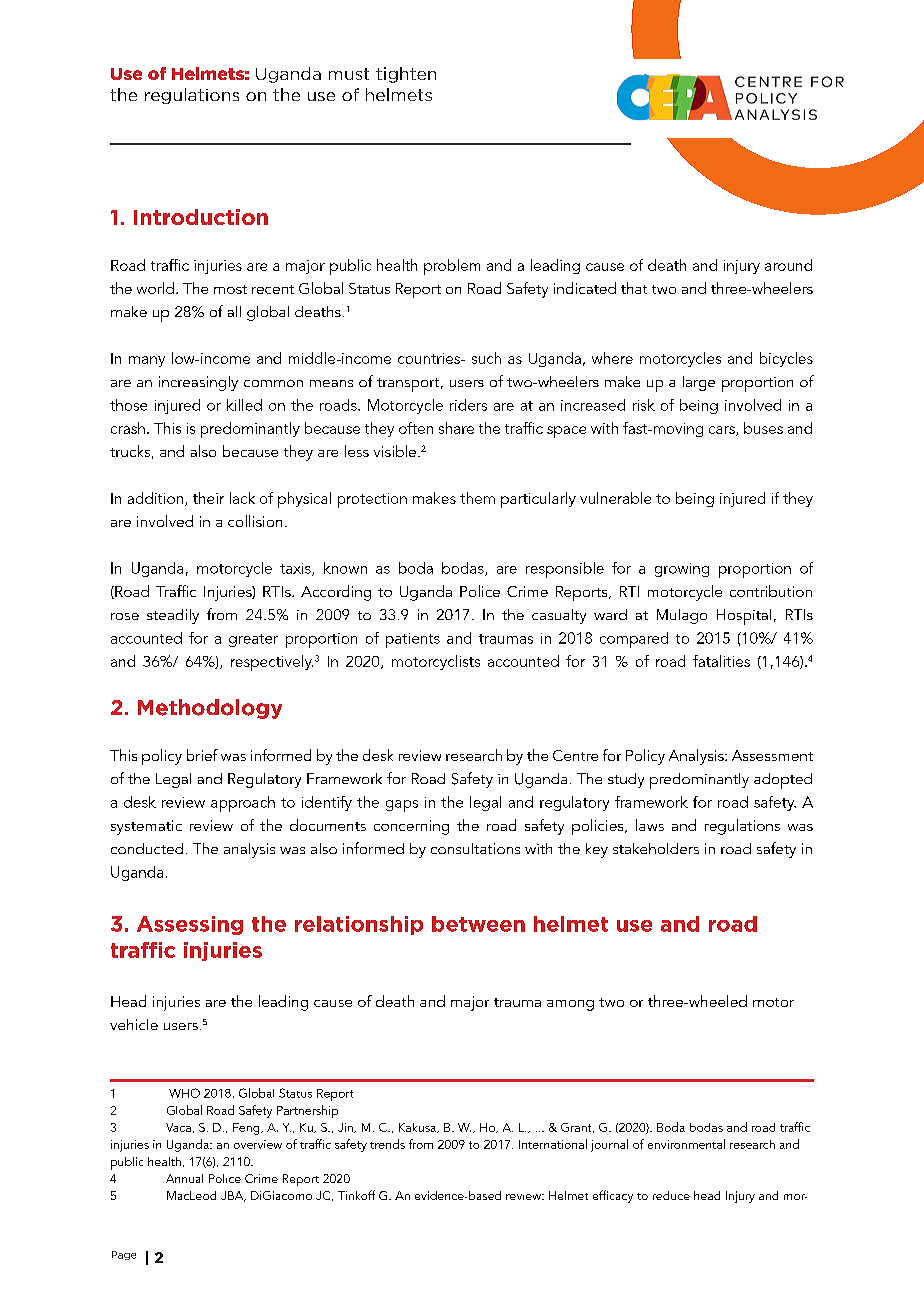  What do you see at coordinates (208, 498) in the page?
I see `their` at bounding box center [208, 498].
